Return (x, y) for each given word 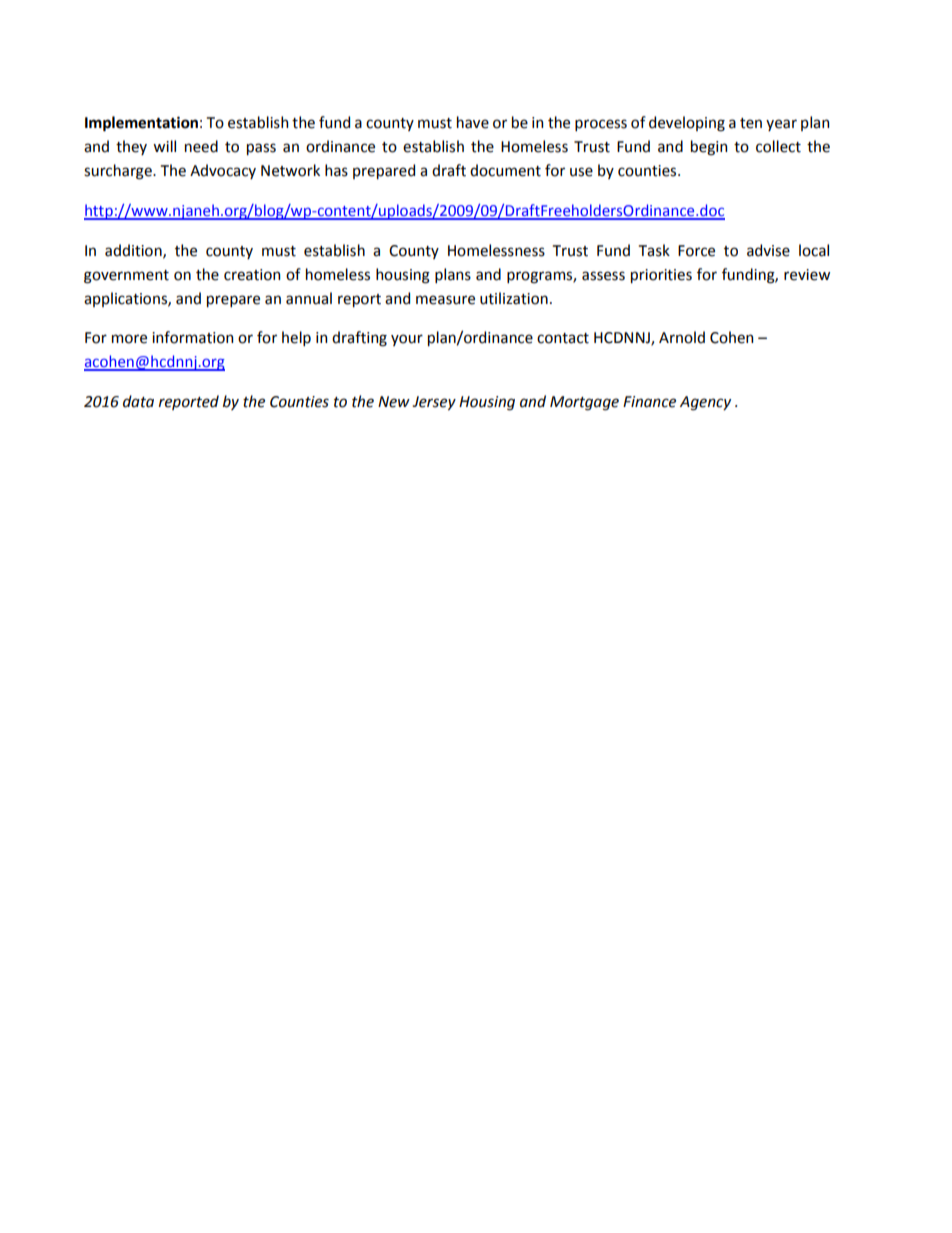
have (473, 122)
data (138, 401)
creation (252, 275)
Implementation (141, 124)
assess (603, 276)
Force (696, 251)
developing (687, 124)
